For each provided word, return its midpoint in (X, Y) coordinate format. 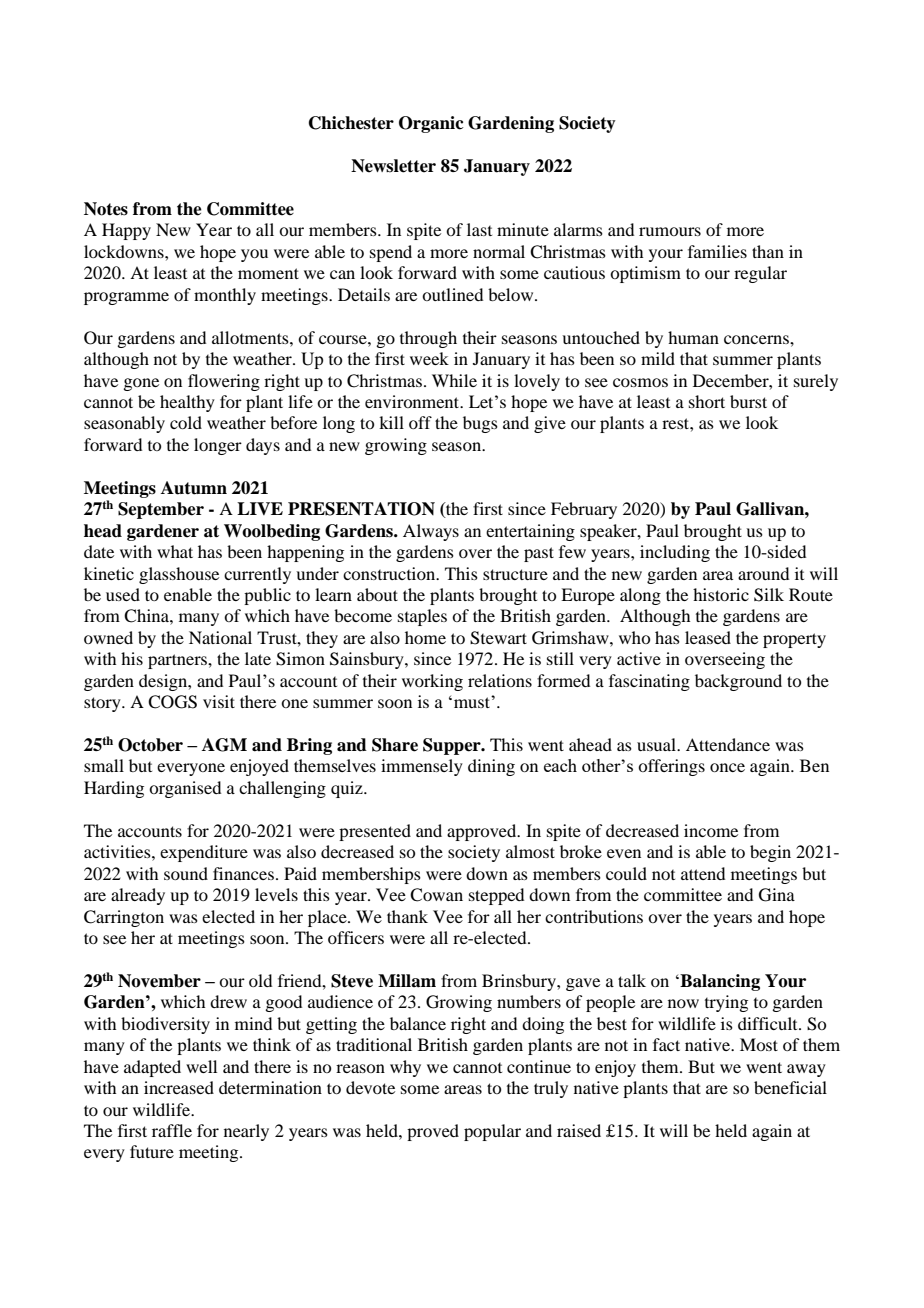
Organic (431, 124)
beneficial (790, 1087)
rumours (670, 231)
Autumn (194, 488)
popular (492, 1132)
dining (491, 767)
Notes (106, 209)
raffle (172, 1130)
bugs (480, 424)
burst (748, 401)
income (711, 830)
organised (185, 789)
